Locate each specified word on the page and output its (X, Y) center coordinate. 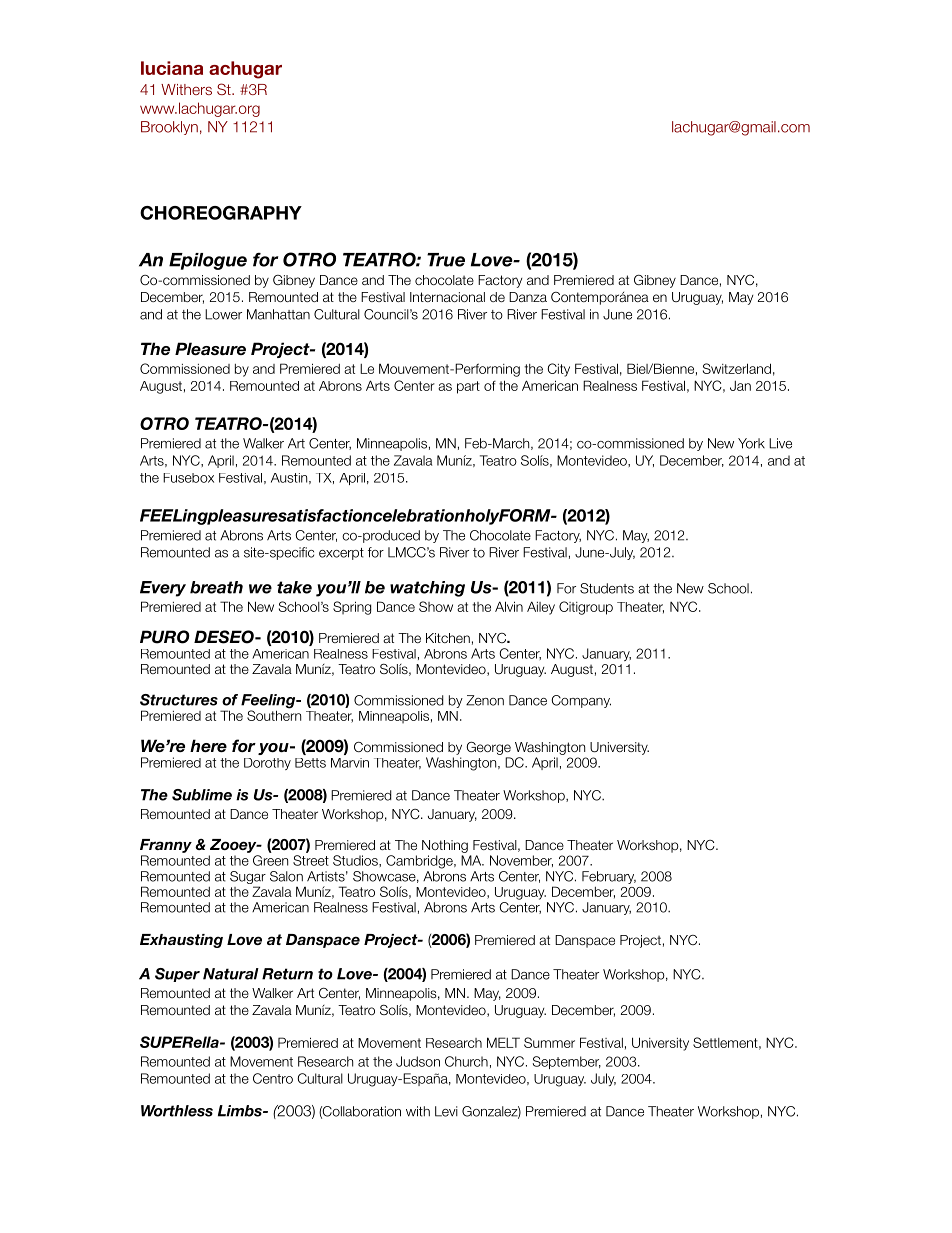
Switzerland (737, 368)
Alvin (509, 606)
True (446, 260)
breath (216, 587)
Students (607, 588)
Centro (273, 1078)
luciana (172, 68)
